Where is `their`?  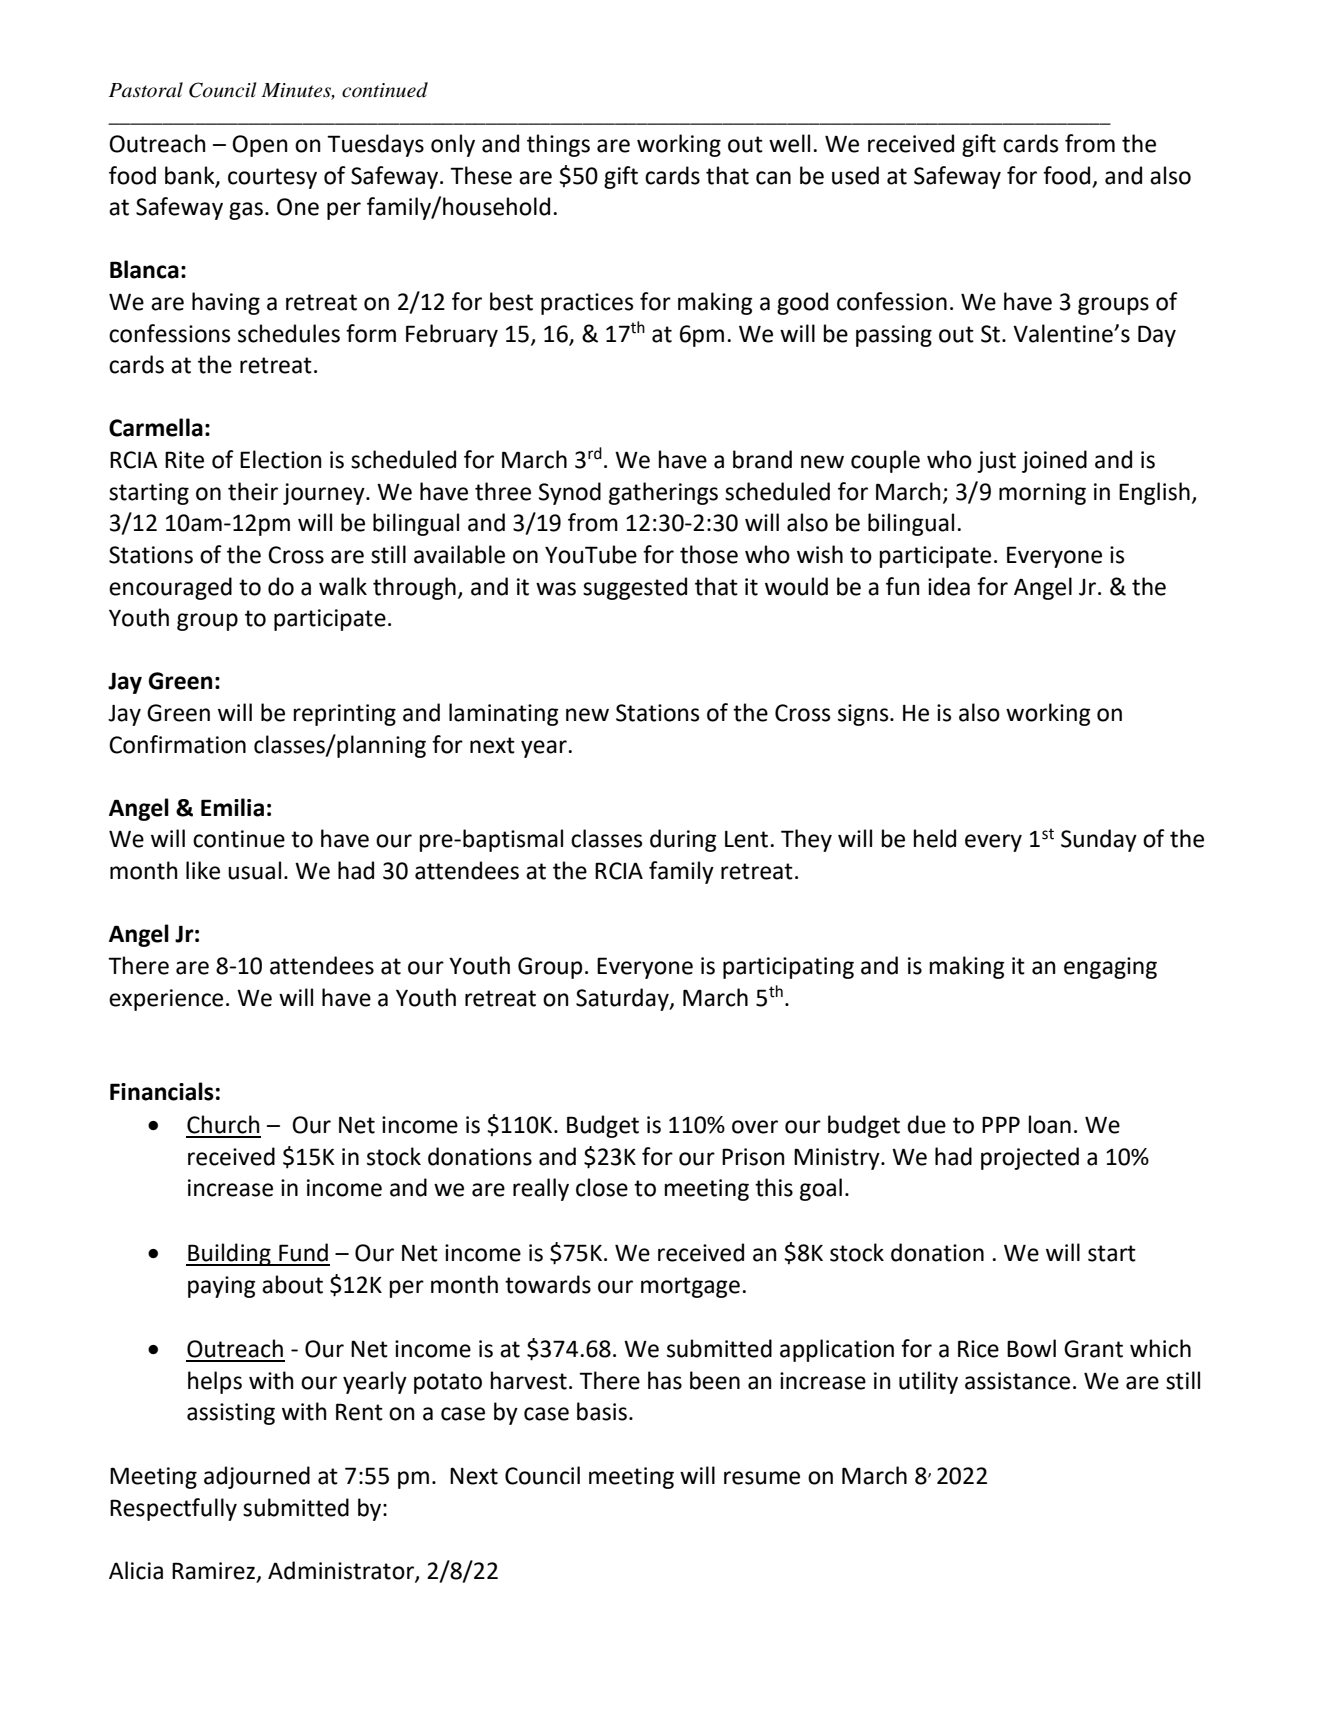
their is located at coordinates (253, 491).
